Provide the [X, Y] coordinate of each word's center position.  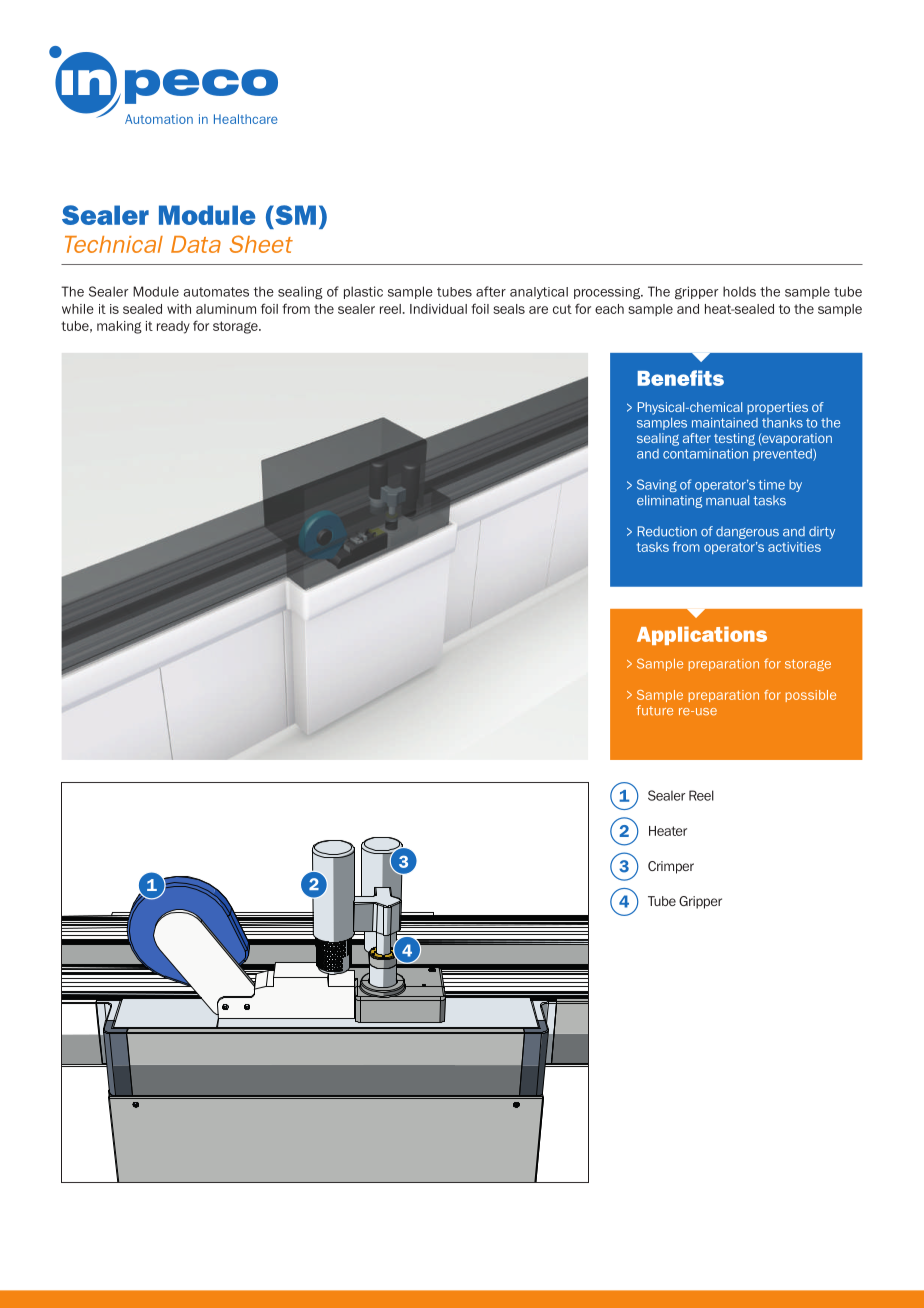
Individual [438, 309]
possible [811, 696]
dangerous [747, 532]
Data [196, 244]
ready [173, 327]
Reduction [667, 531]
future [655, 710]
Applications [702, 635]
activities [794, 547]
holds [739, 291]
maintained [725, 423]
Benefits [681, 378]
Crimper [671, 867]
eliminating [669, 501]
